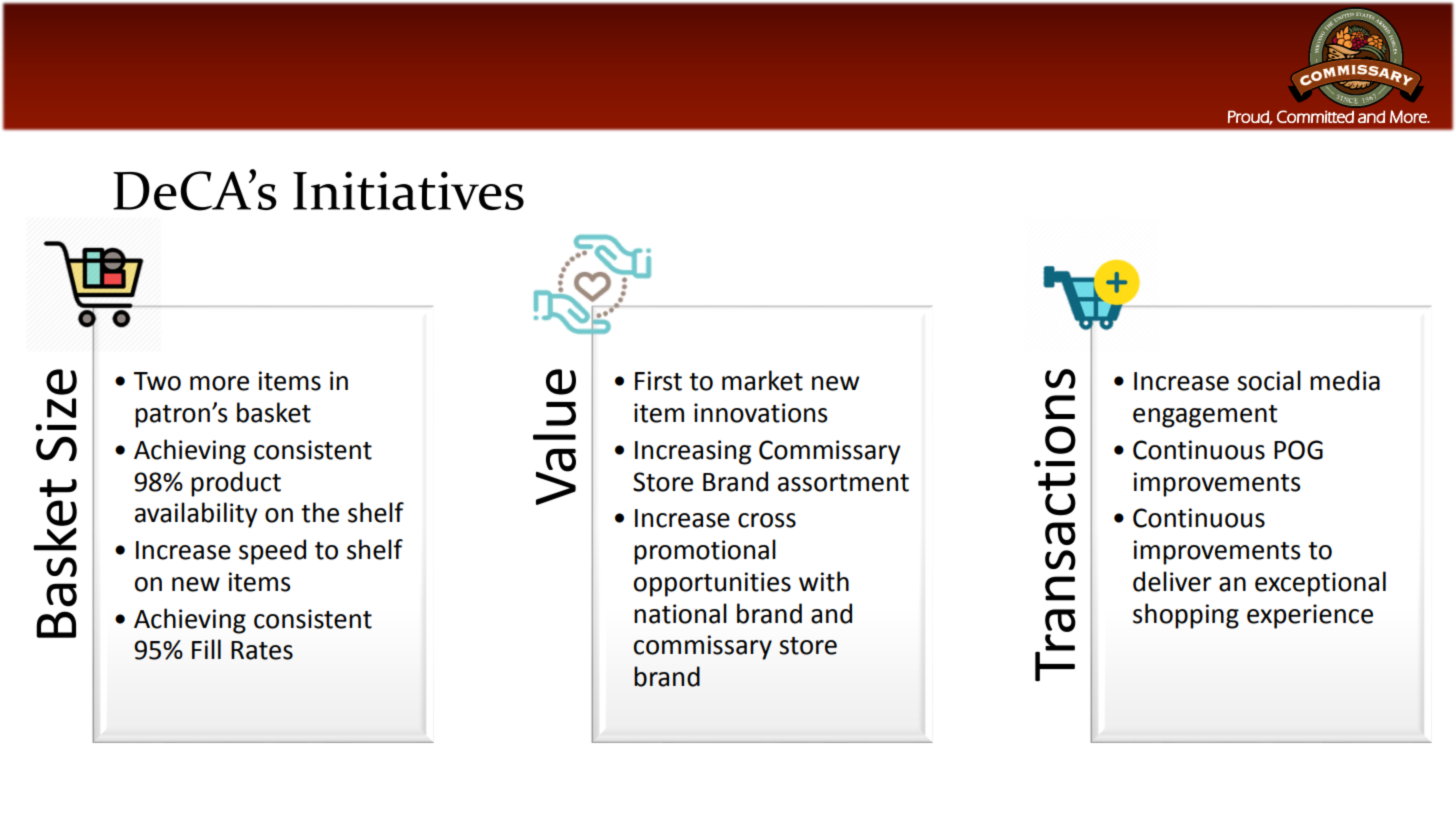  I want to click on shopping, so click(1186, 616).
